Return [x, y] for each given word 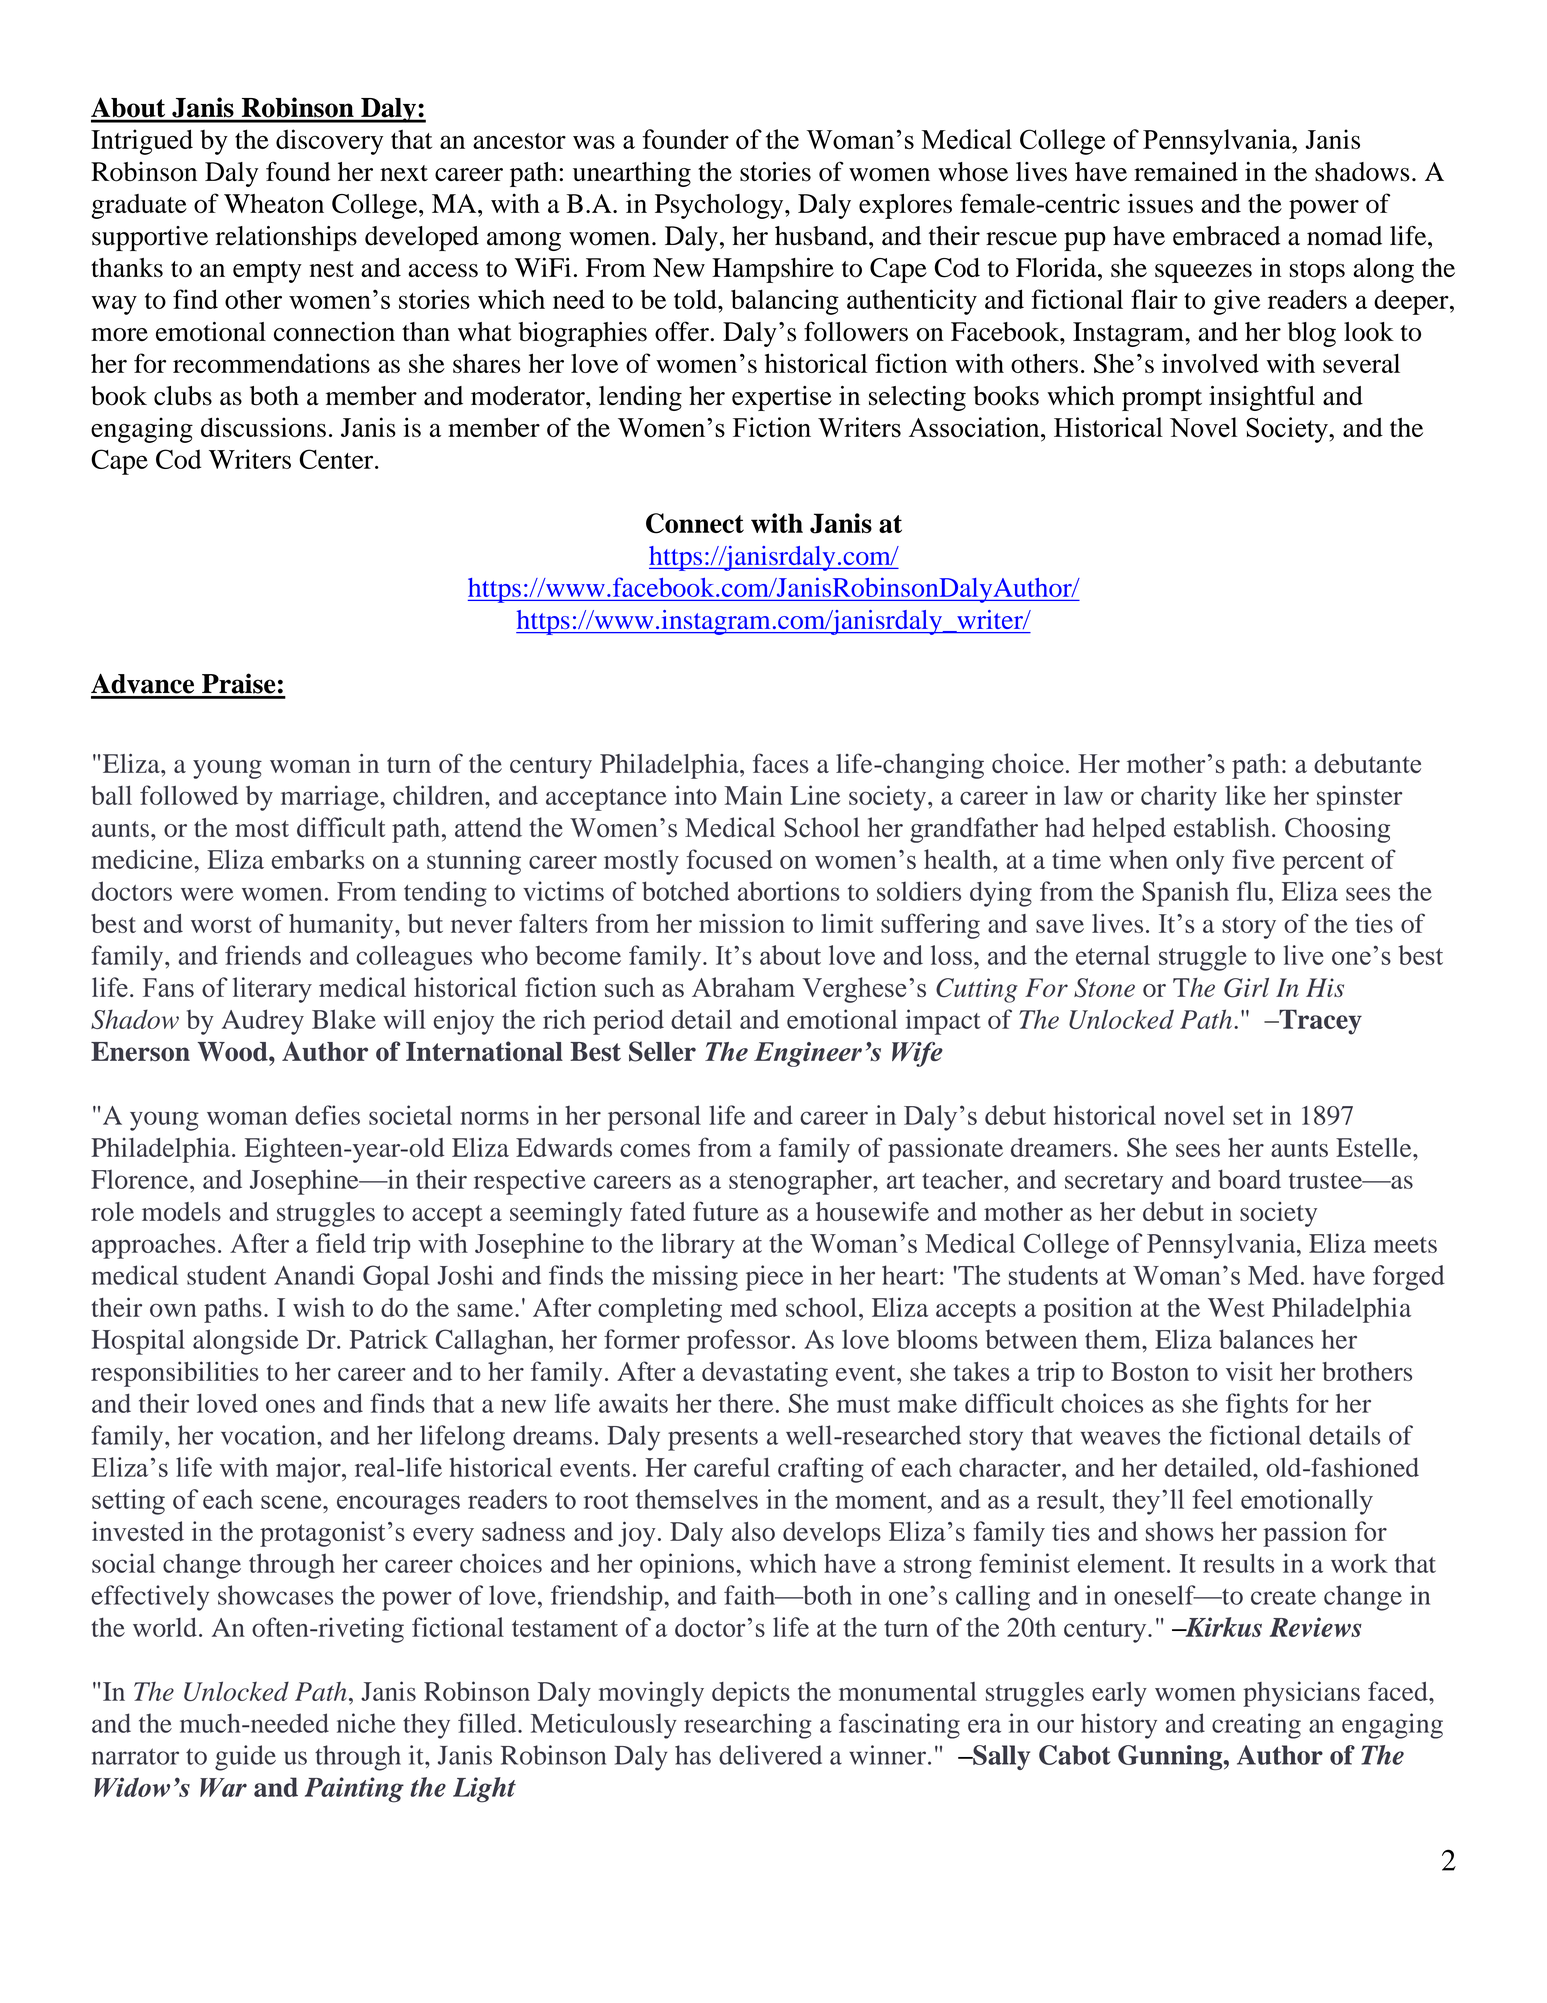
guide [245, 1758]
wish [319, 1307]
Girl [1246, 988]
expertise [782, 398]
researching [748, 1726]
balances [1266, 1339]
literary [272, 990]
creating [1256, 1726]
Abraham [743, 987]
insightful [1262, 398]
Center [337, 459]
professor [738, 1342]
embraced [1226, 236]
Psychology [720, 206]
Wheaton [274, 203]
